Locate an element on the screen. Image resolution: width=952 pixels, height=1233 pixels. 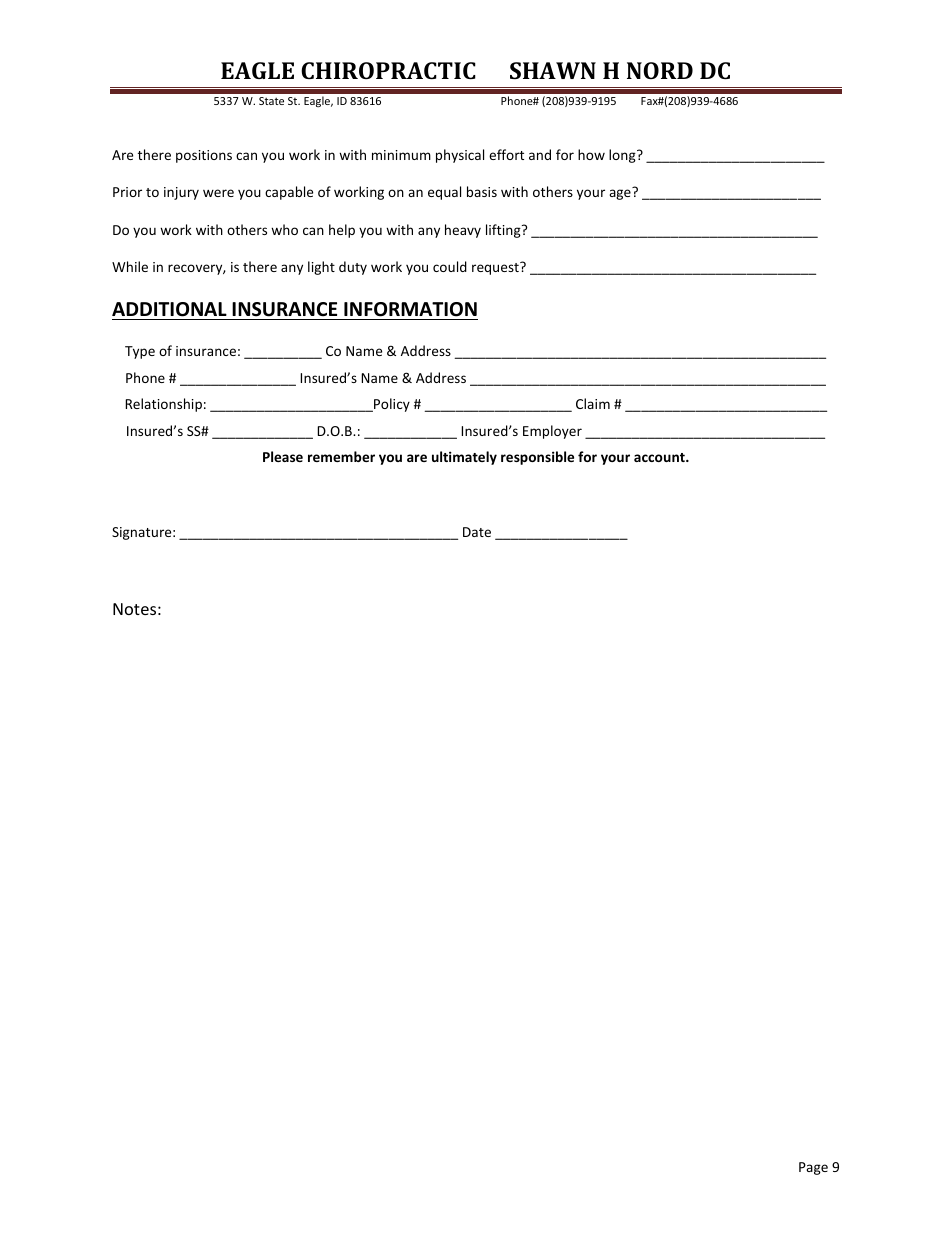
State is located at coordinates (271, 101).
